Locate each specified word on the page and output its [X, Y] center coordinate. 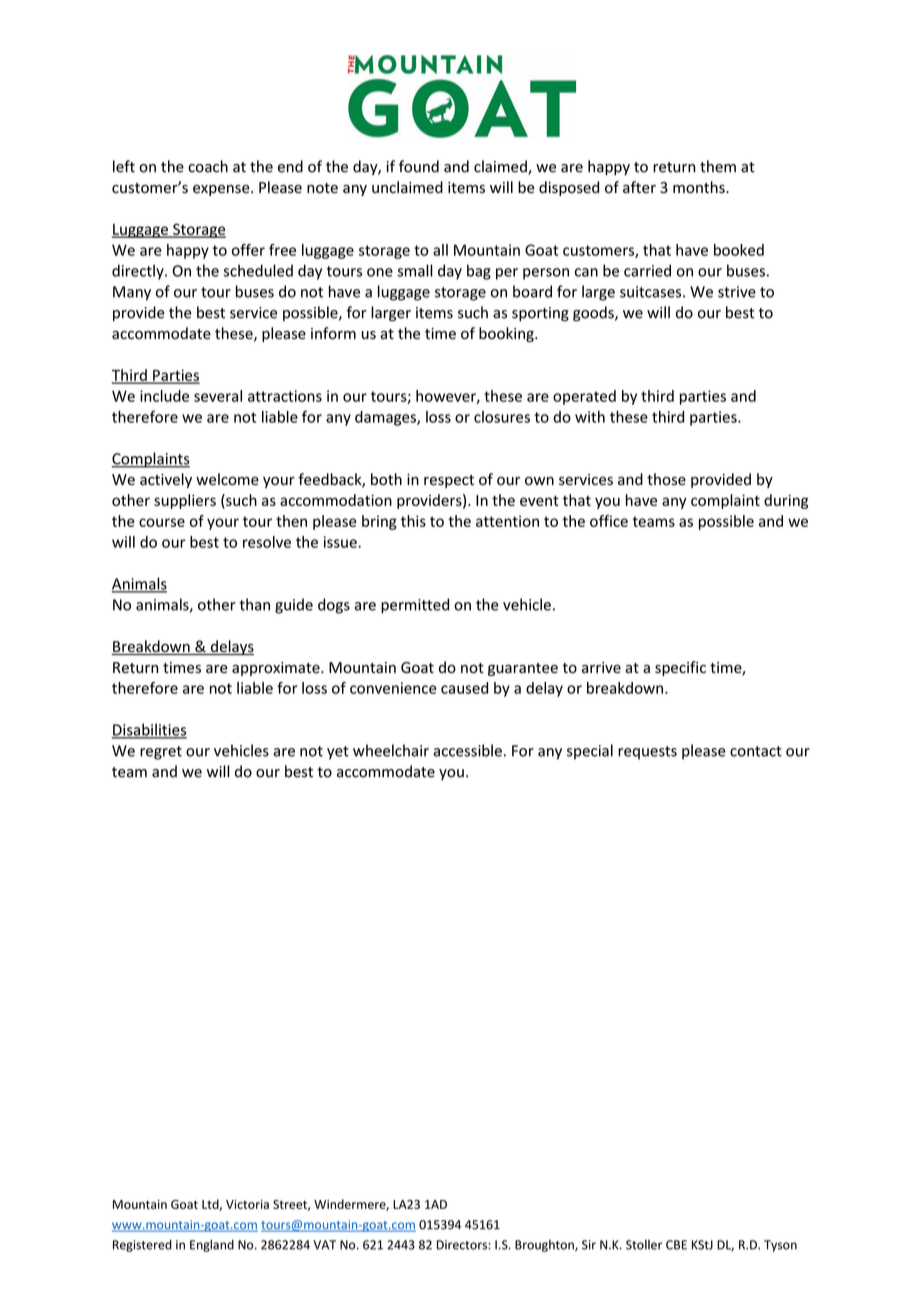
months [700, 187]
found [419, 166]
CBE [676, 1245]
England [212, 1245]
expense [222, 190]
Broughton [545, 1245]
